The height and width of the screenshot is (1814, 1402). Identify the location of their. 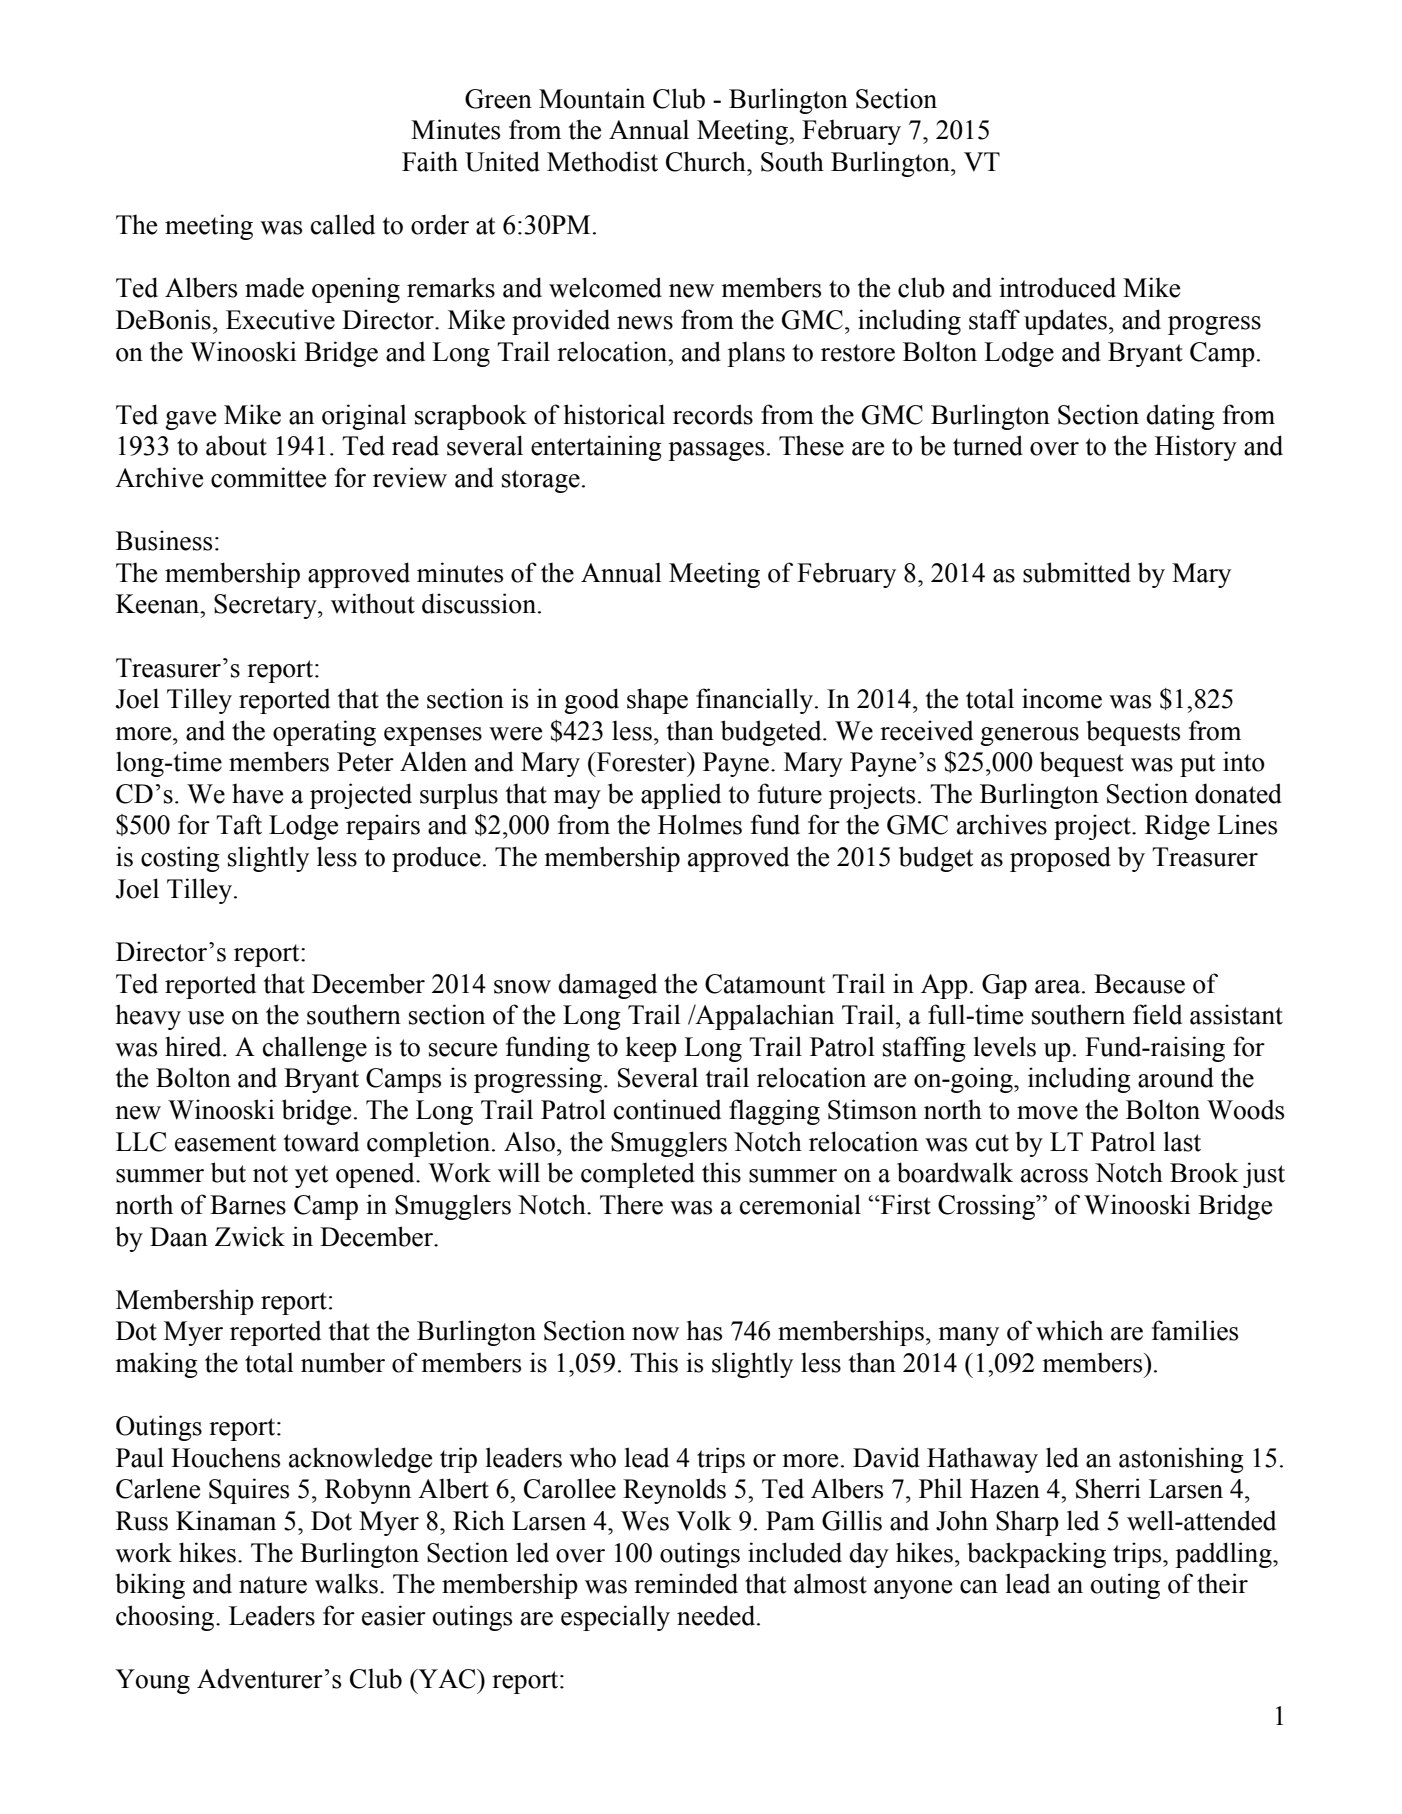
(1222, 1583).
